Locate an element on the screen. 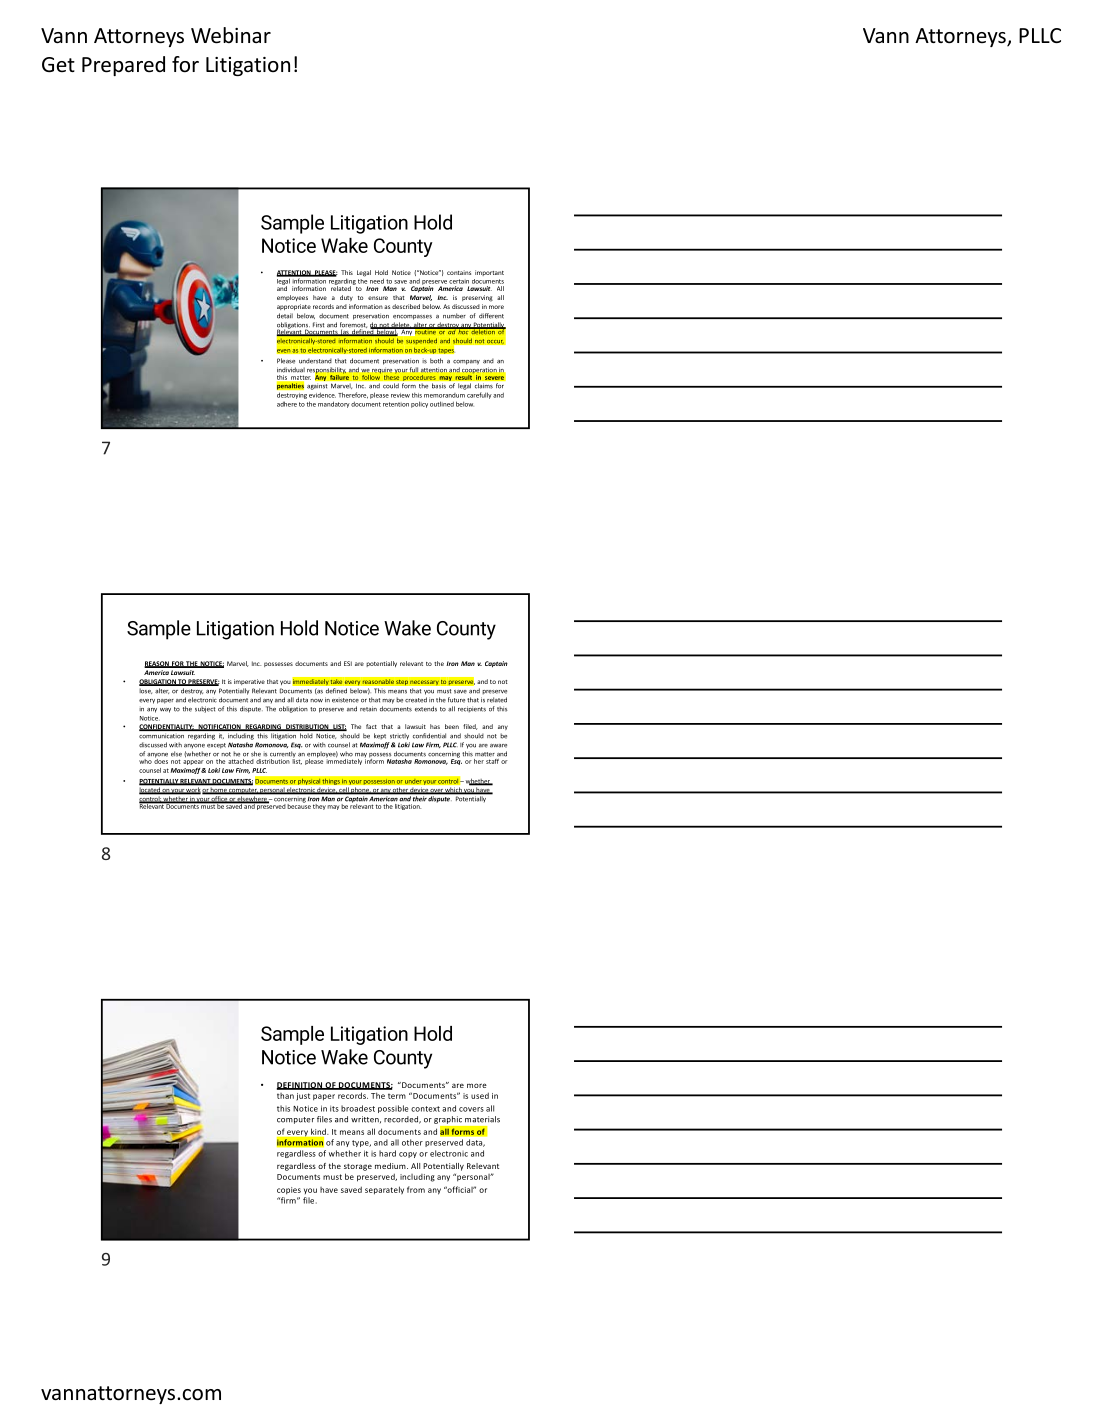 The width and height of the screenshot is (1103, 1428). adhere is located at coordinates (287, 404).
